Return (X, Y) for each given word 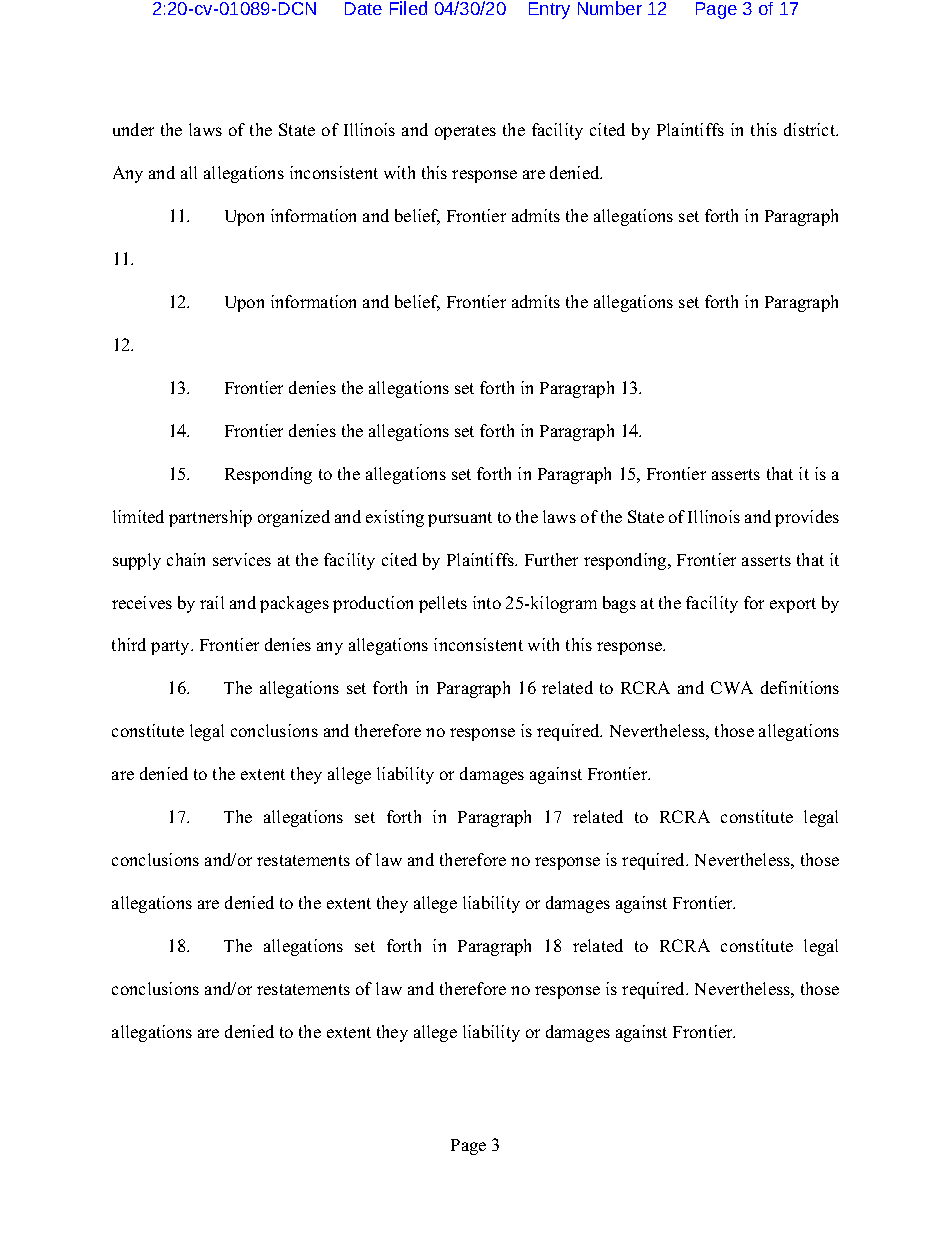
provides (807, 518)
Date (363, 8)
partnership (210, 518)
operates (465, 132)
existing (395, 518)
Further (551, 559)
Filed (408, 8)
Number (610, 8)
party (172, 647)
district (811, 129)
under (133, 129)
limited (138, 516)
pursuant (460, 519)
